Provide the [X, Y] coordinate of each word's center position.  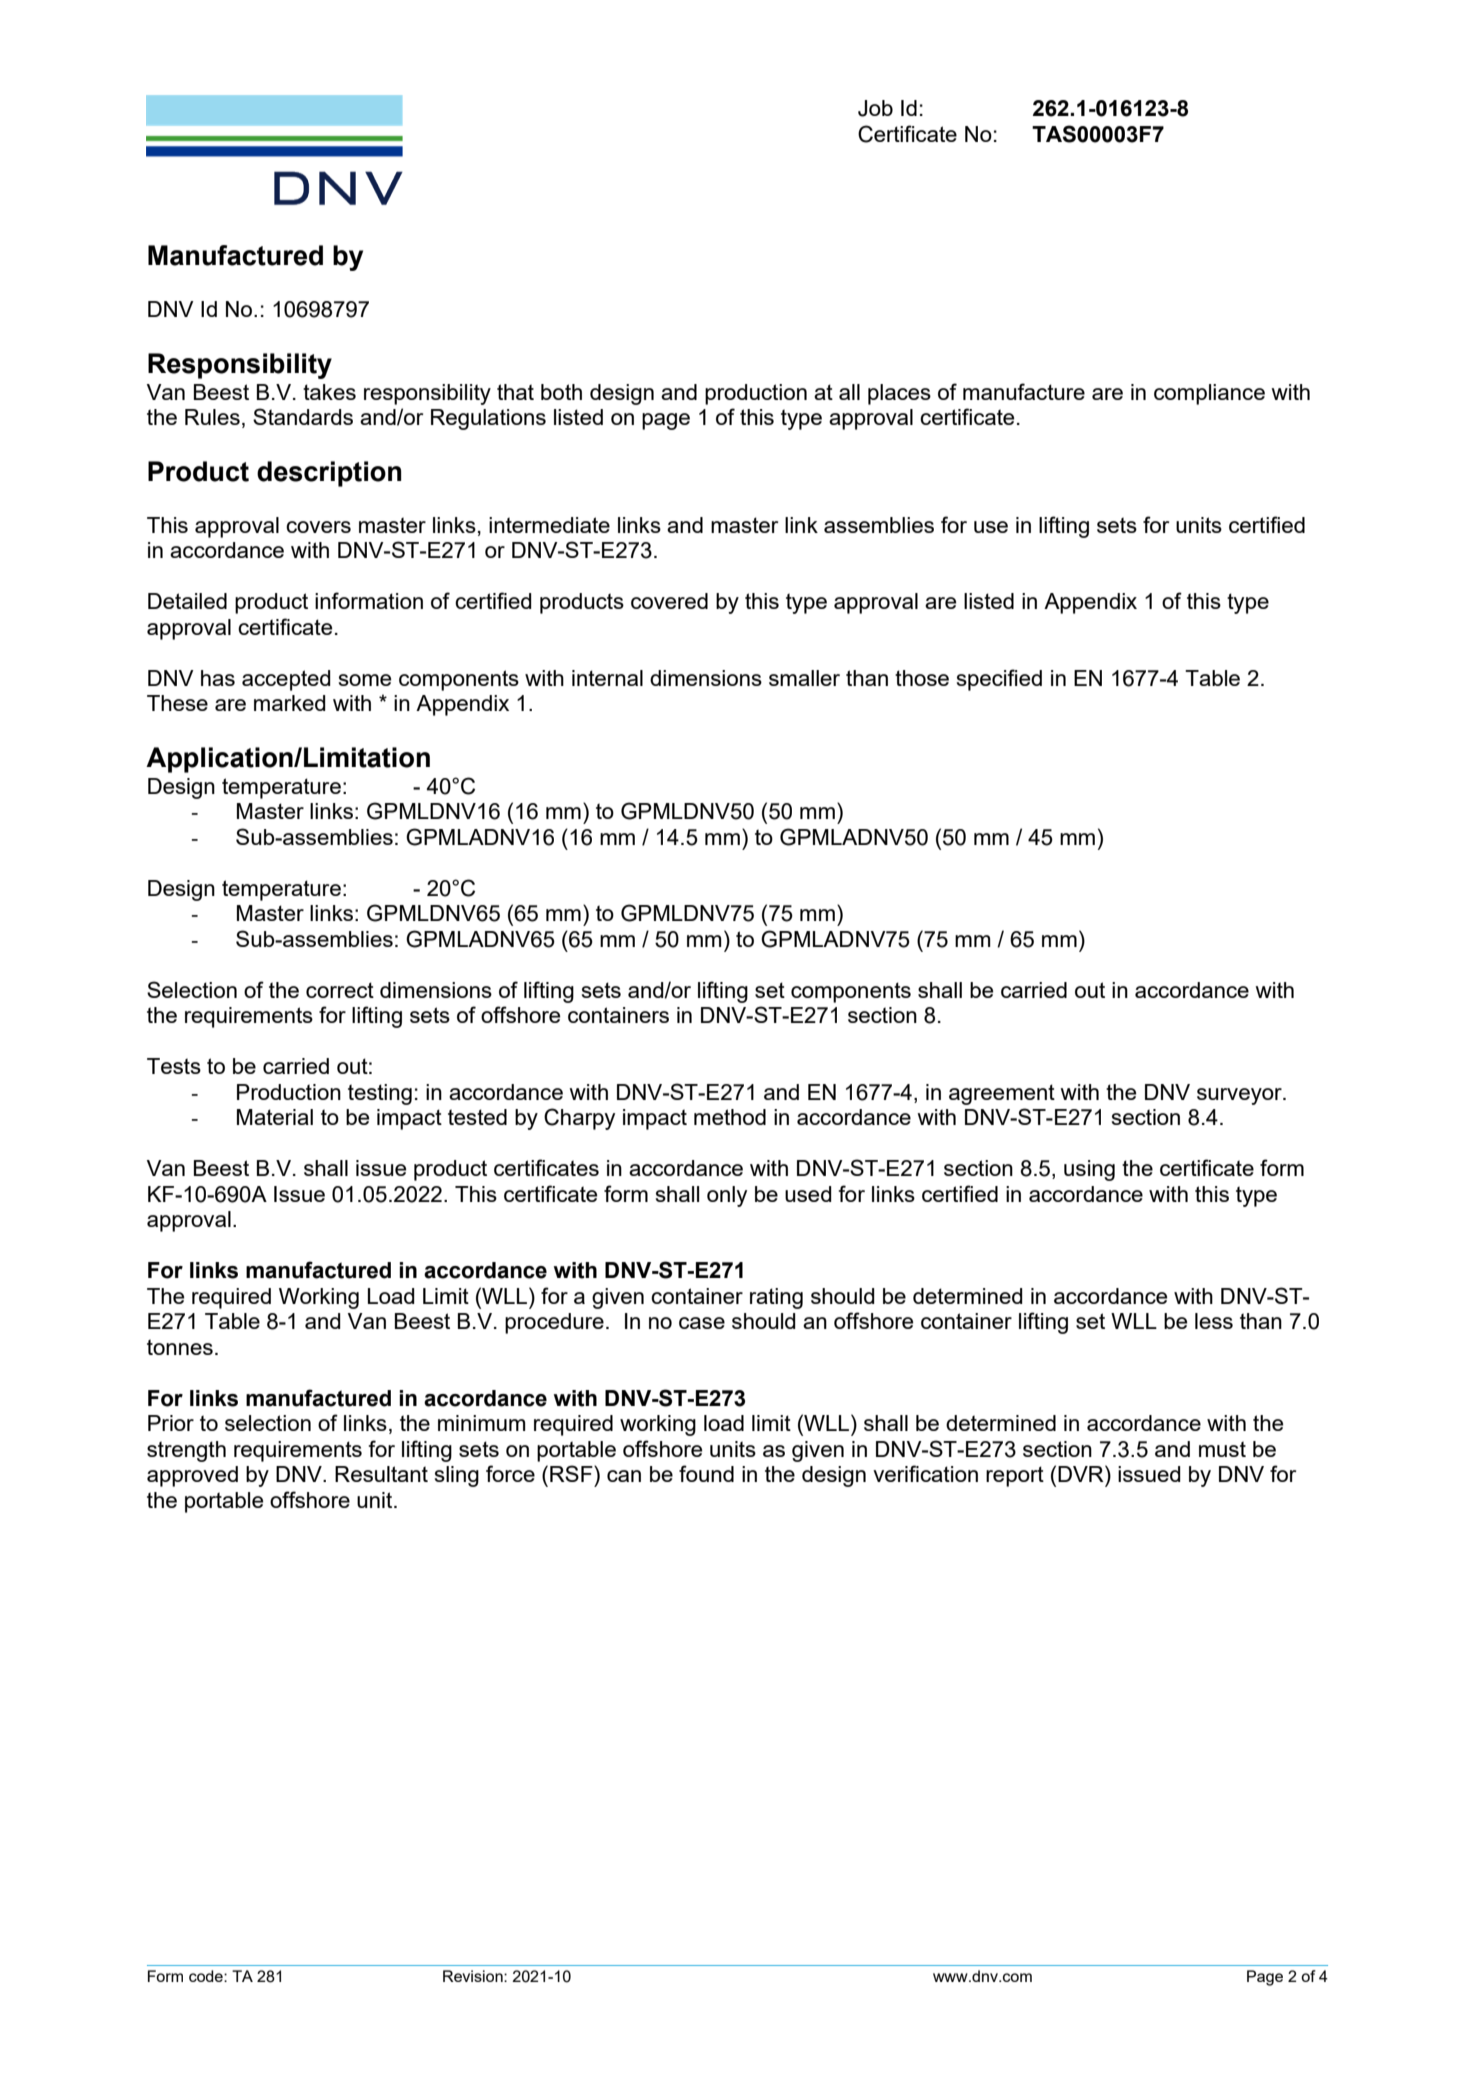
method [730, 1117]
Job [875, 108]
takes [329, 392]
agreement [1002, 1094]
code [207, 1976]
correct [340, 990]
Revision [474, 1976]
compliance [1209, 394]
